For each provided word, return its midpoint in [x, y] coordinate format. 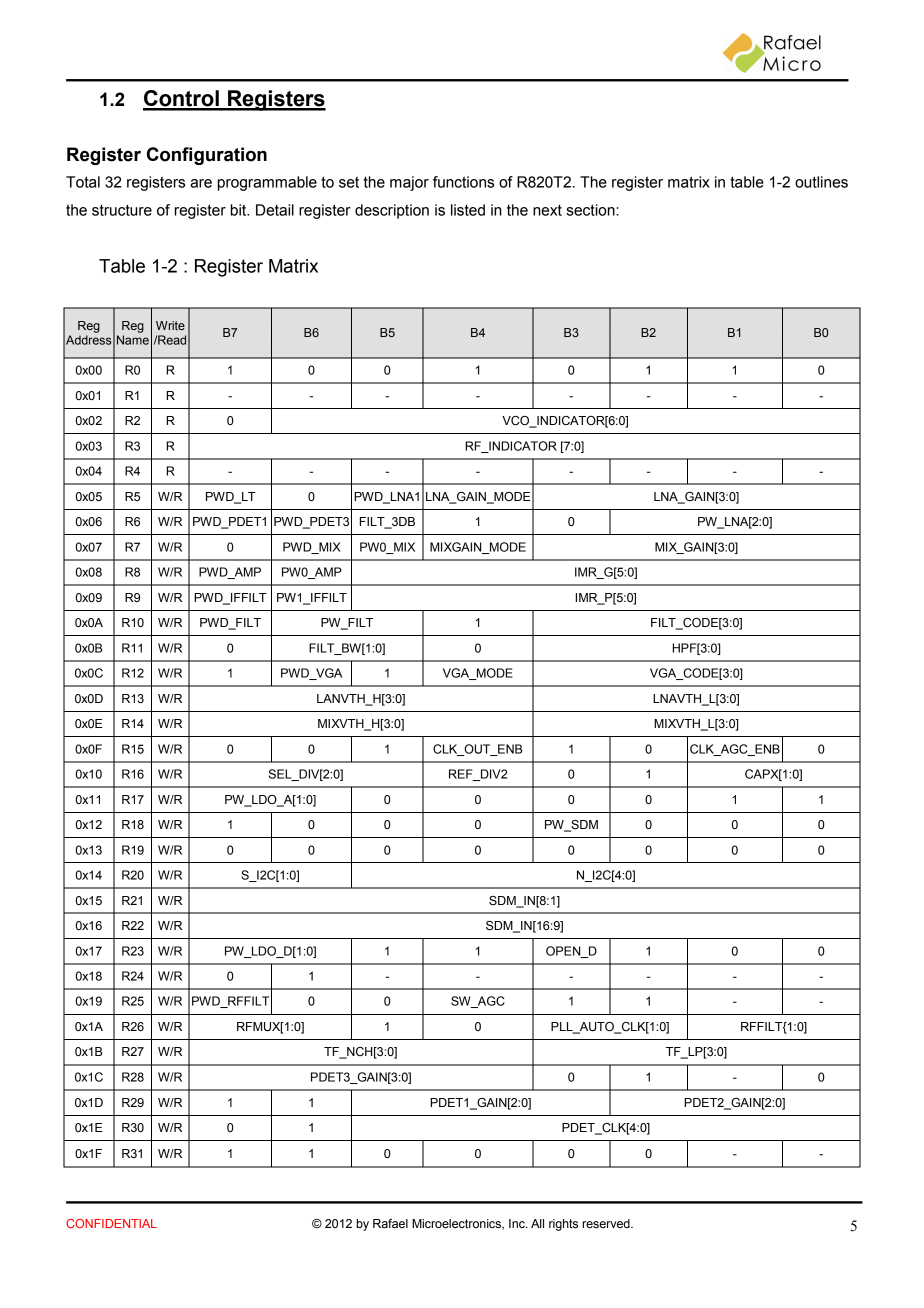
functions [463, 182]
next [547, 210]
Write [170, 325]
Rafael [390, 1223]
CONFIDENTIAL [111, 1223]
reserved [607, 1223]
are [201, 183]
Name [133, 340]
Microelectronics [457, 1224]
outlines [821, 182]
